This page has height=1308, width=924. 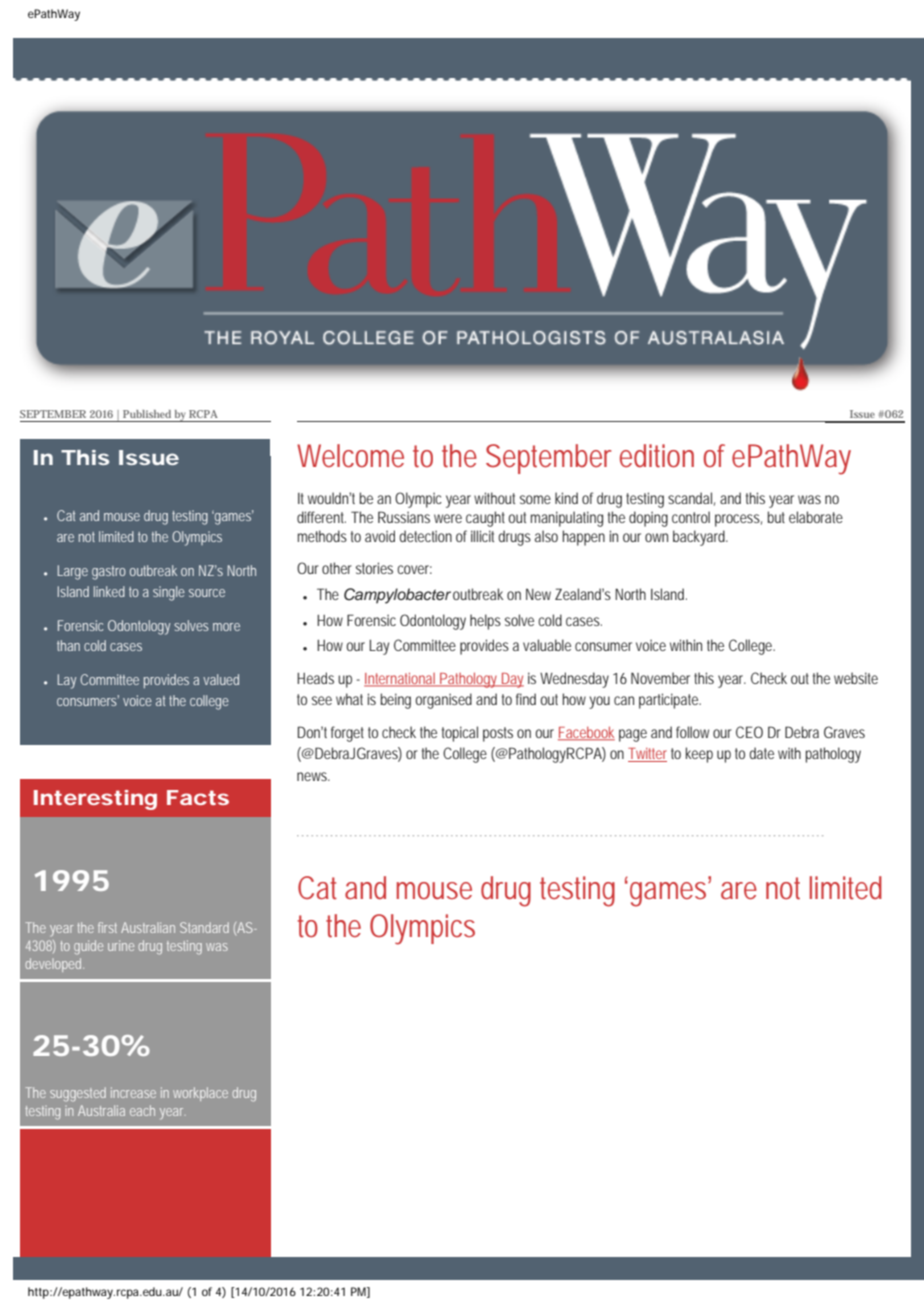 I want to click on increase, so click(x=133, y=1092).
